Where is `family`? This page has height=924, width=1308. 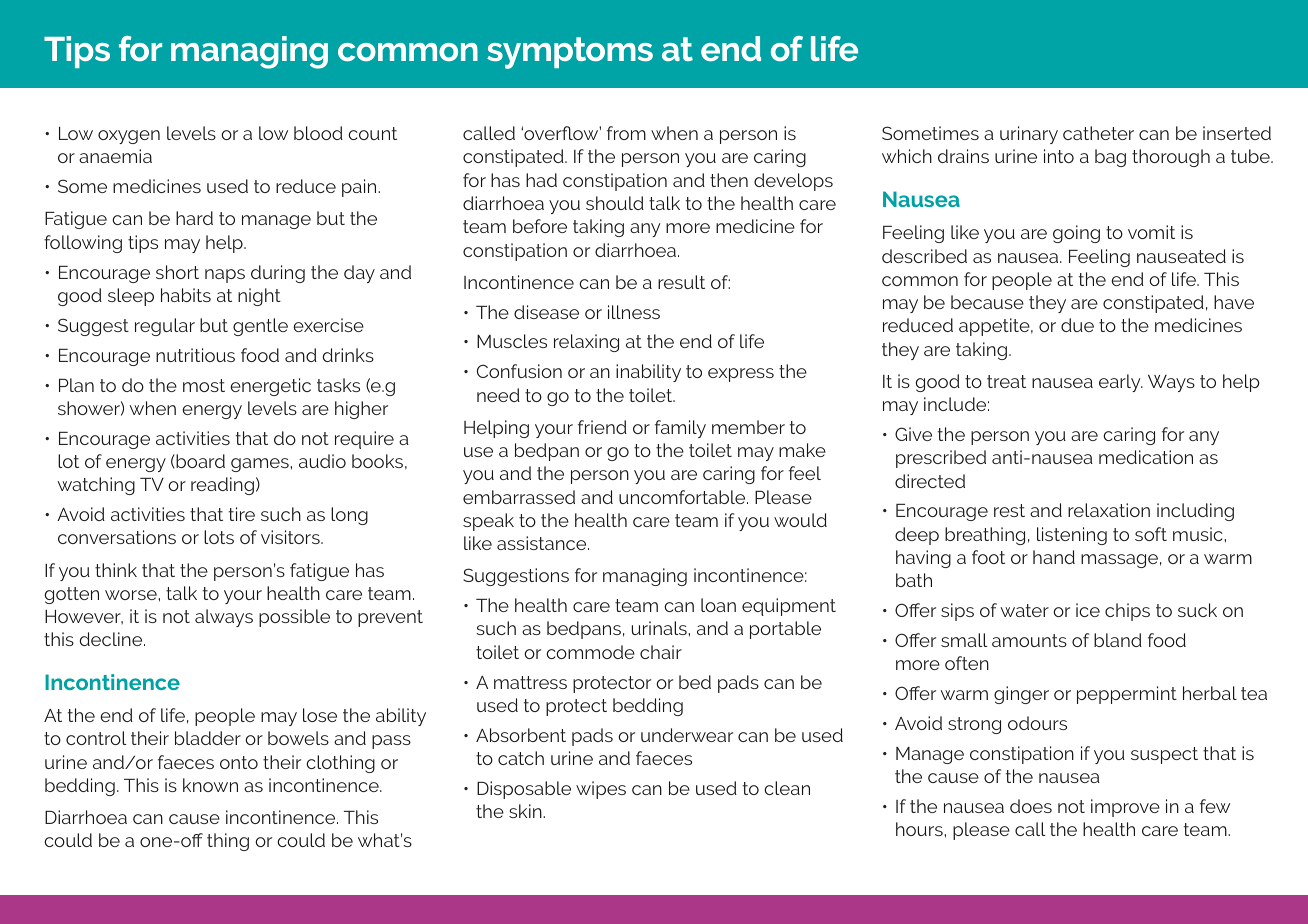
family is located at coordinates (680, 429).
